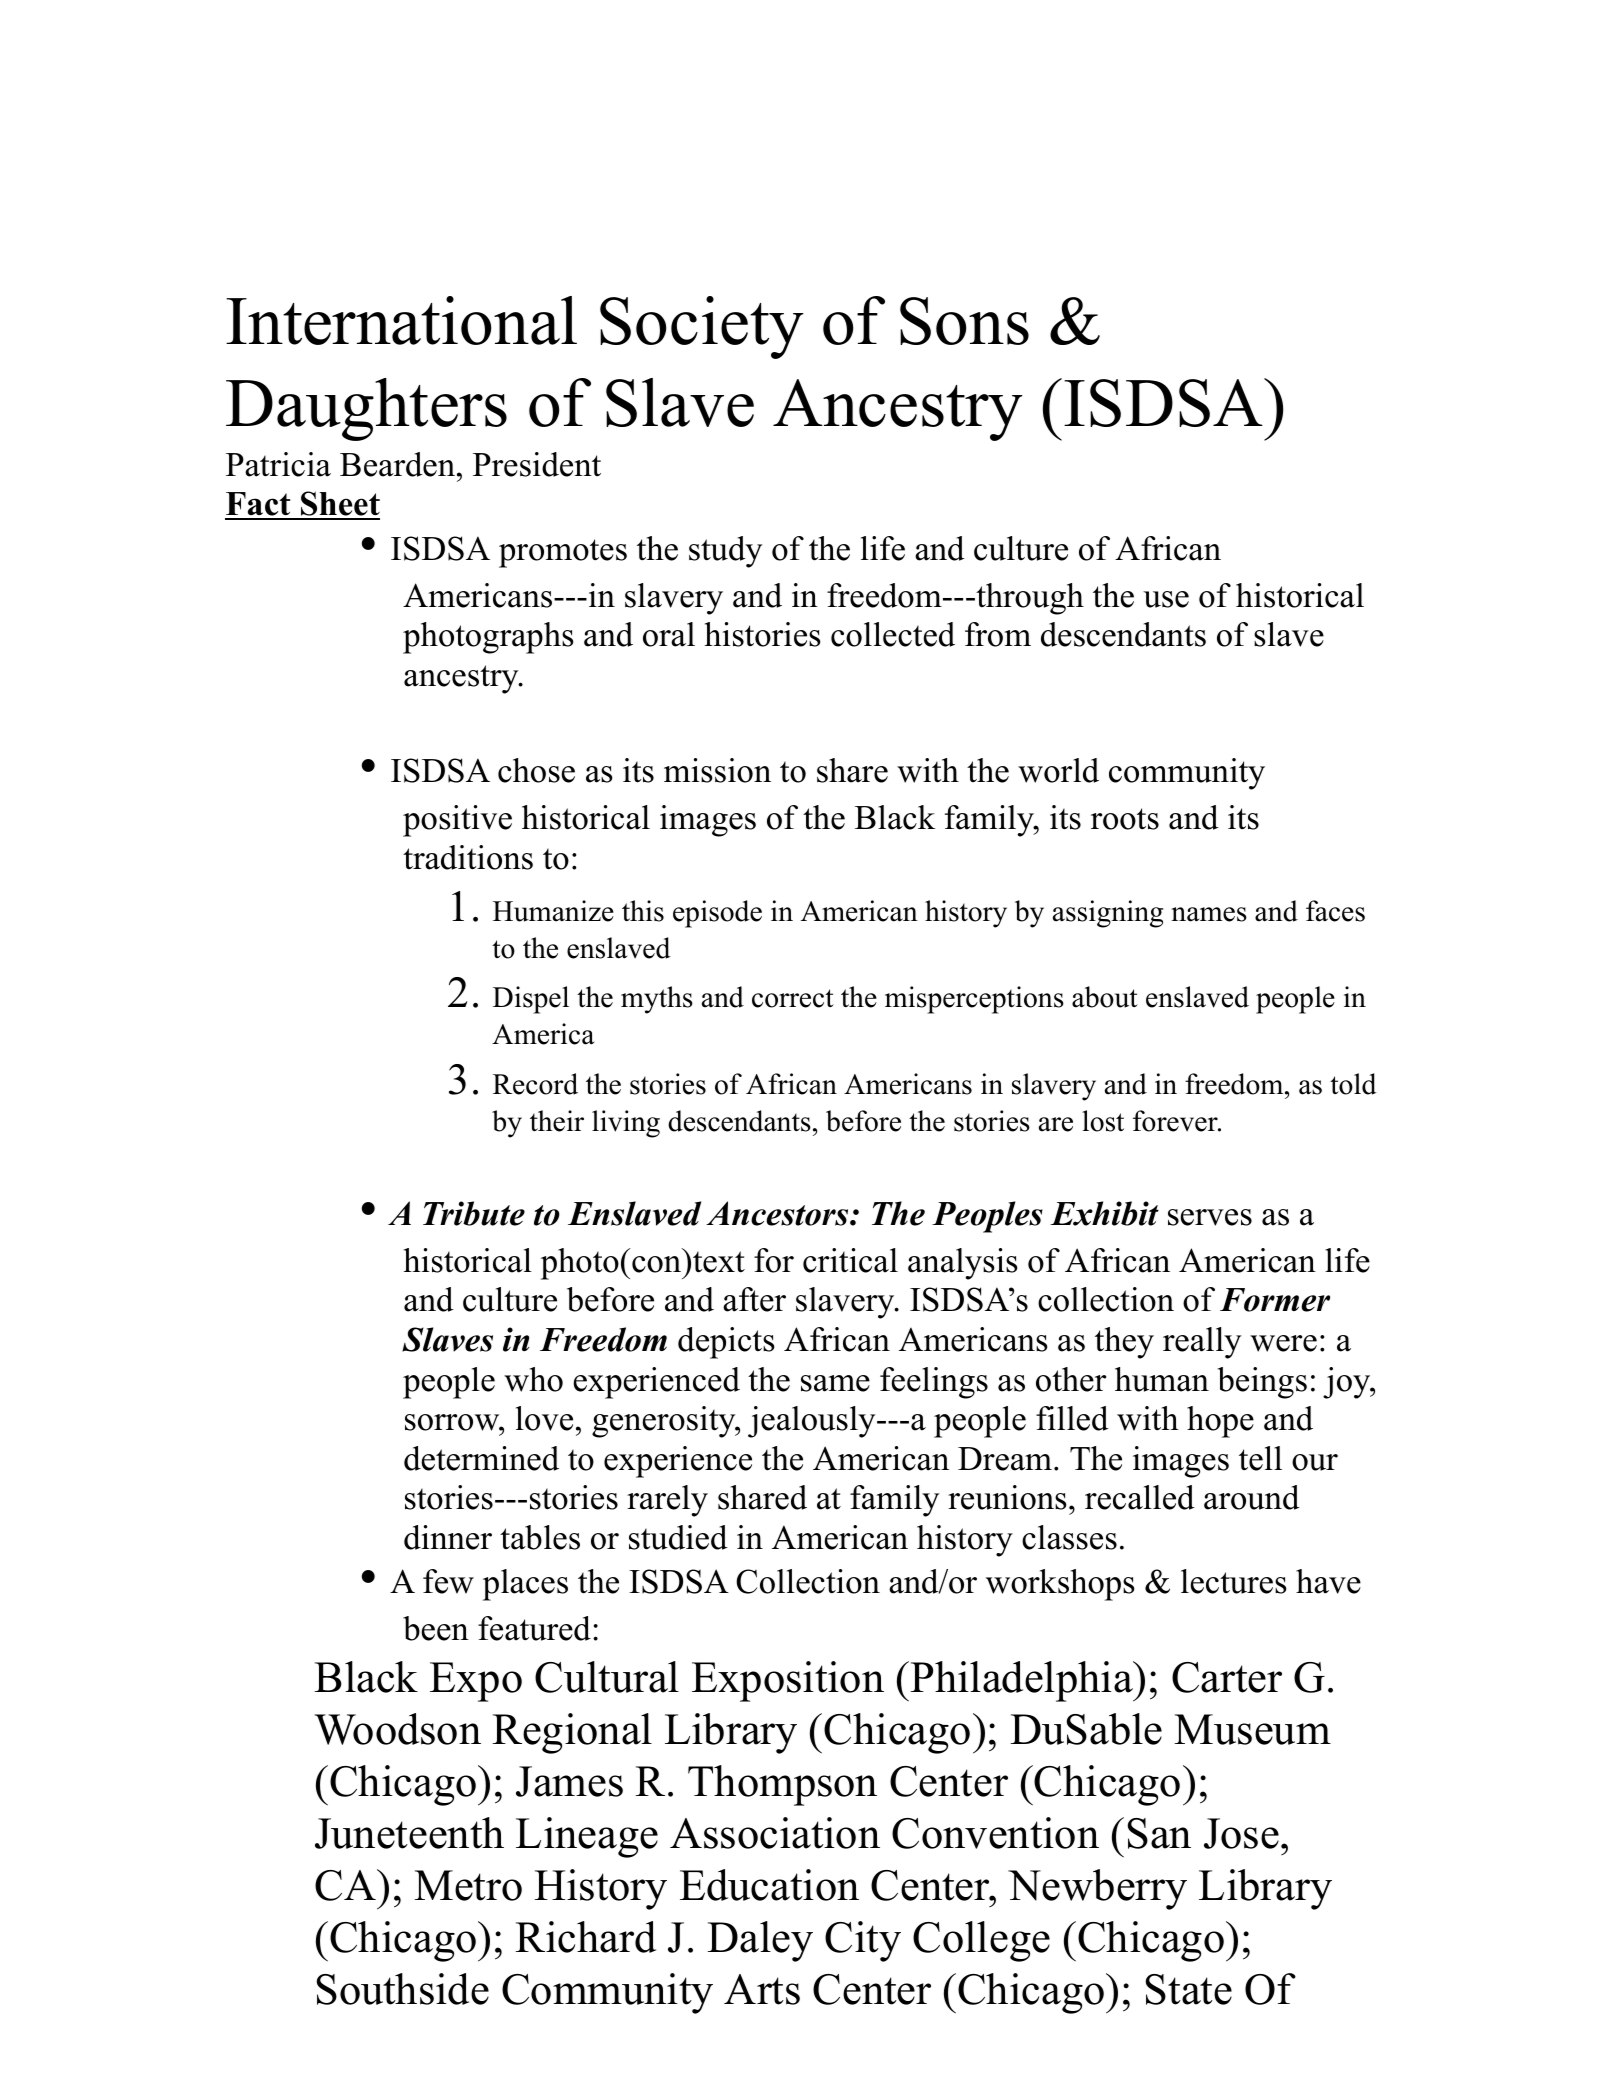 The image size is (1608, 2081). What do you see at coordinates (964, 321) in the screenshot?
I see `Sons` at bounding box center [964, 321].
